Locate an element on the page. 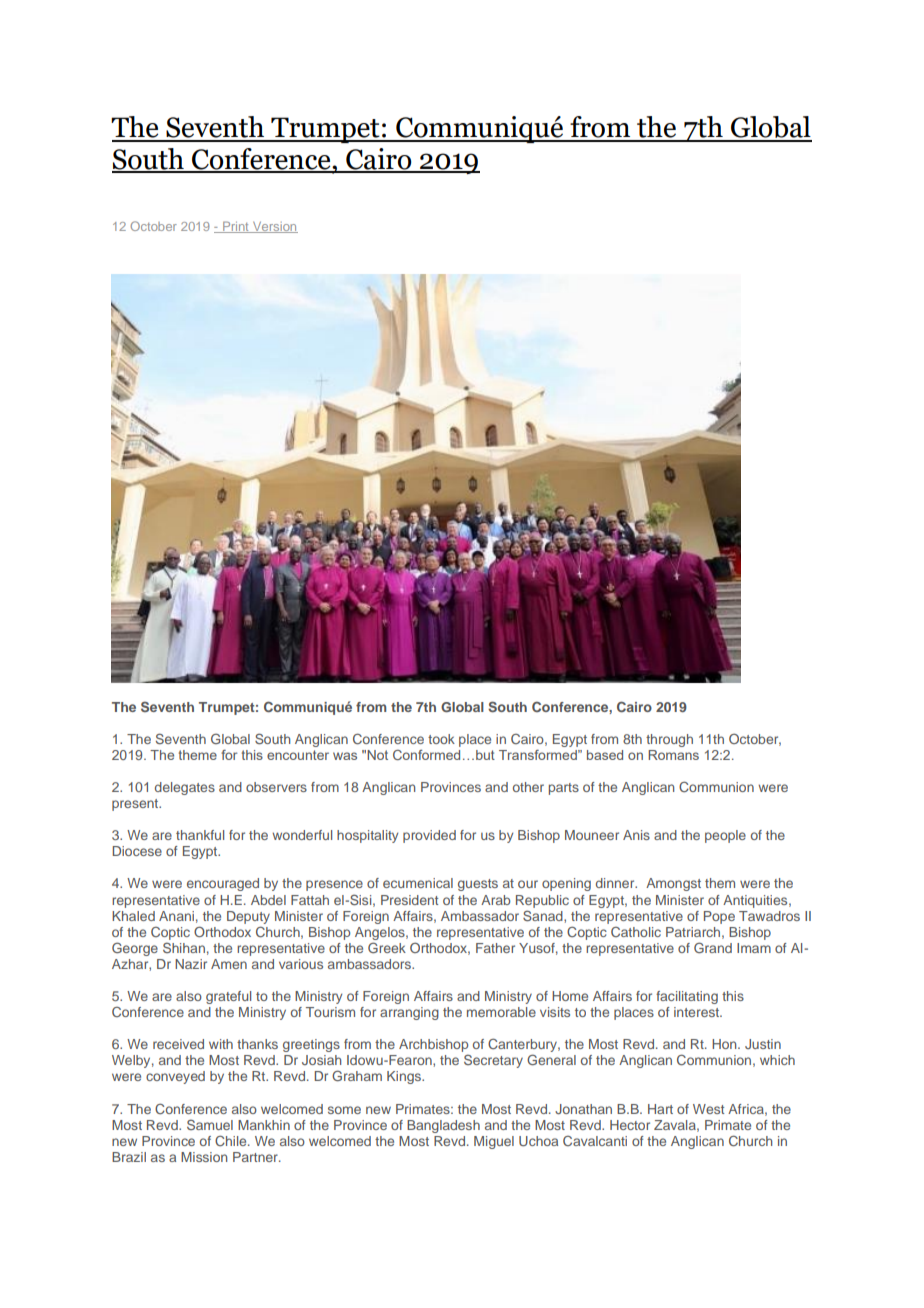 Image resolution: width=924 pixels, height=1308 pixels. Print is located at coordinates (236, 227).
